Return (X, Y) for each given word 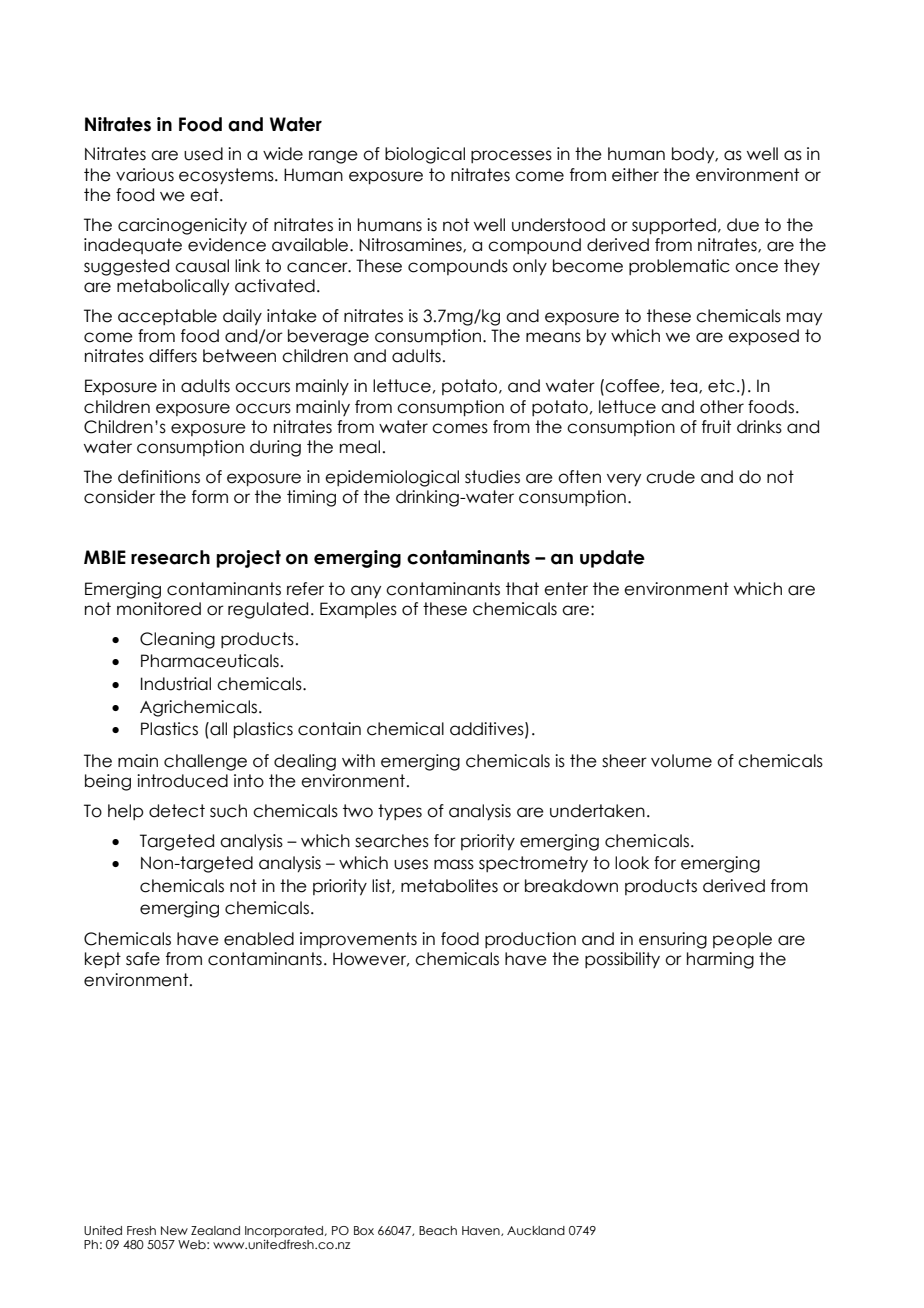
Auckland (536, 1230)
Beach (438, 1230)
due (743, 225)
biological (425, 155)
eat (205, 195)
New (174, 1230)
